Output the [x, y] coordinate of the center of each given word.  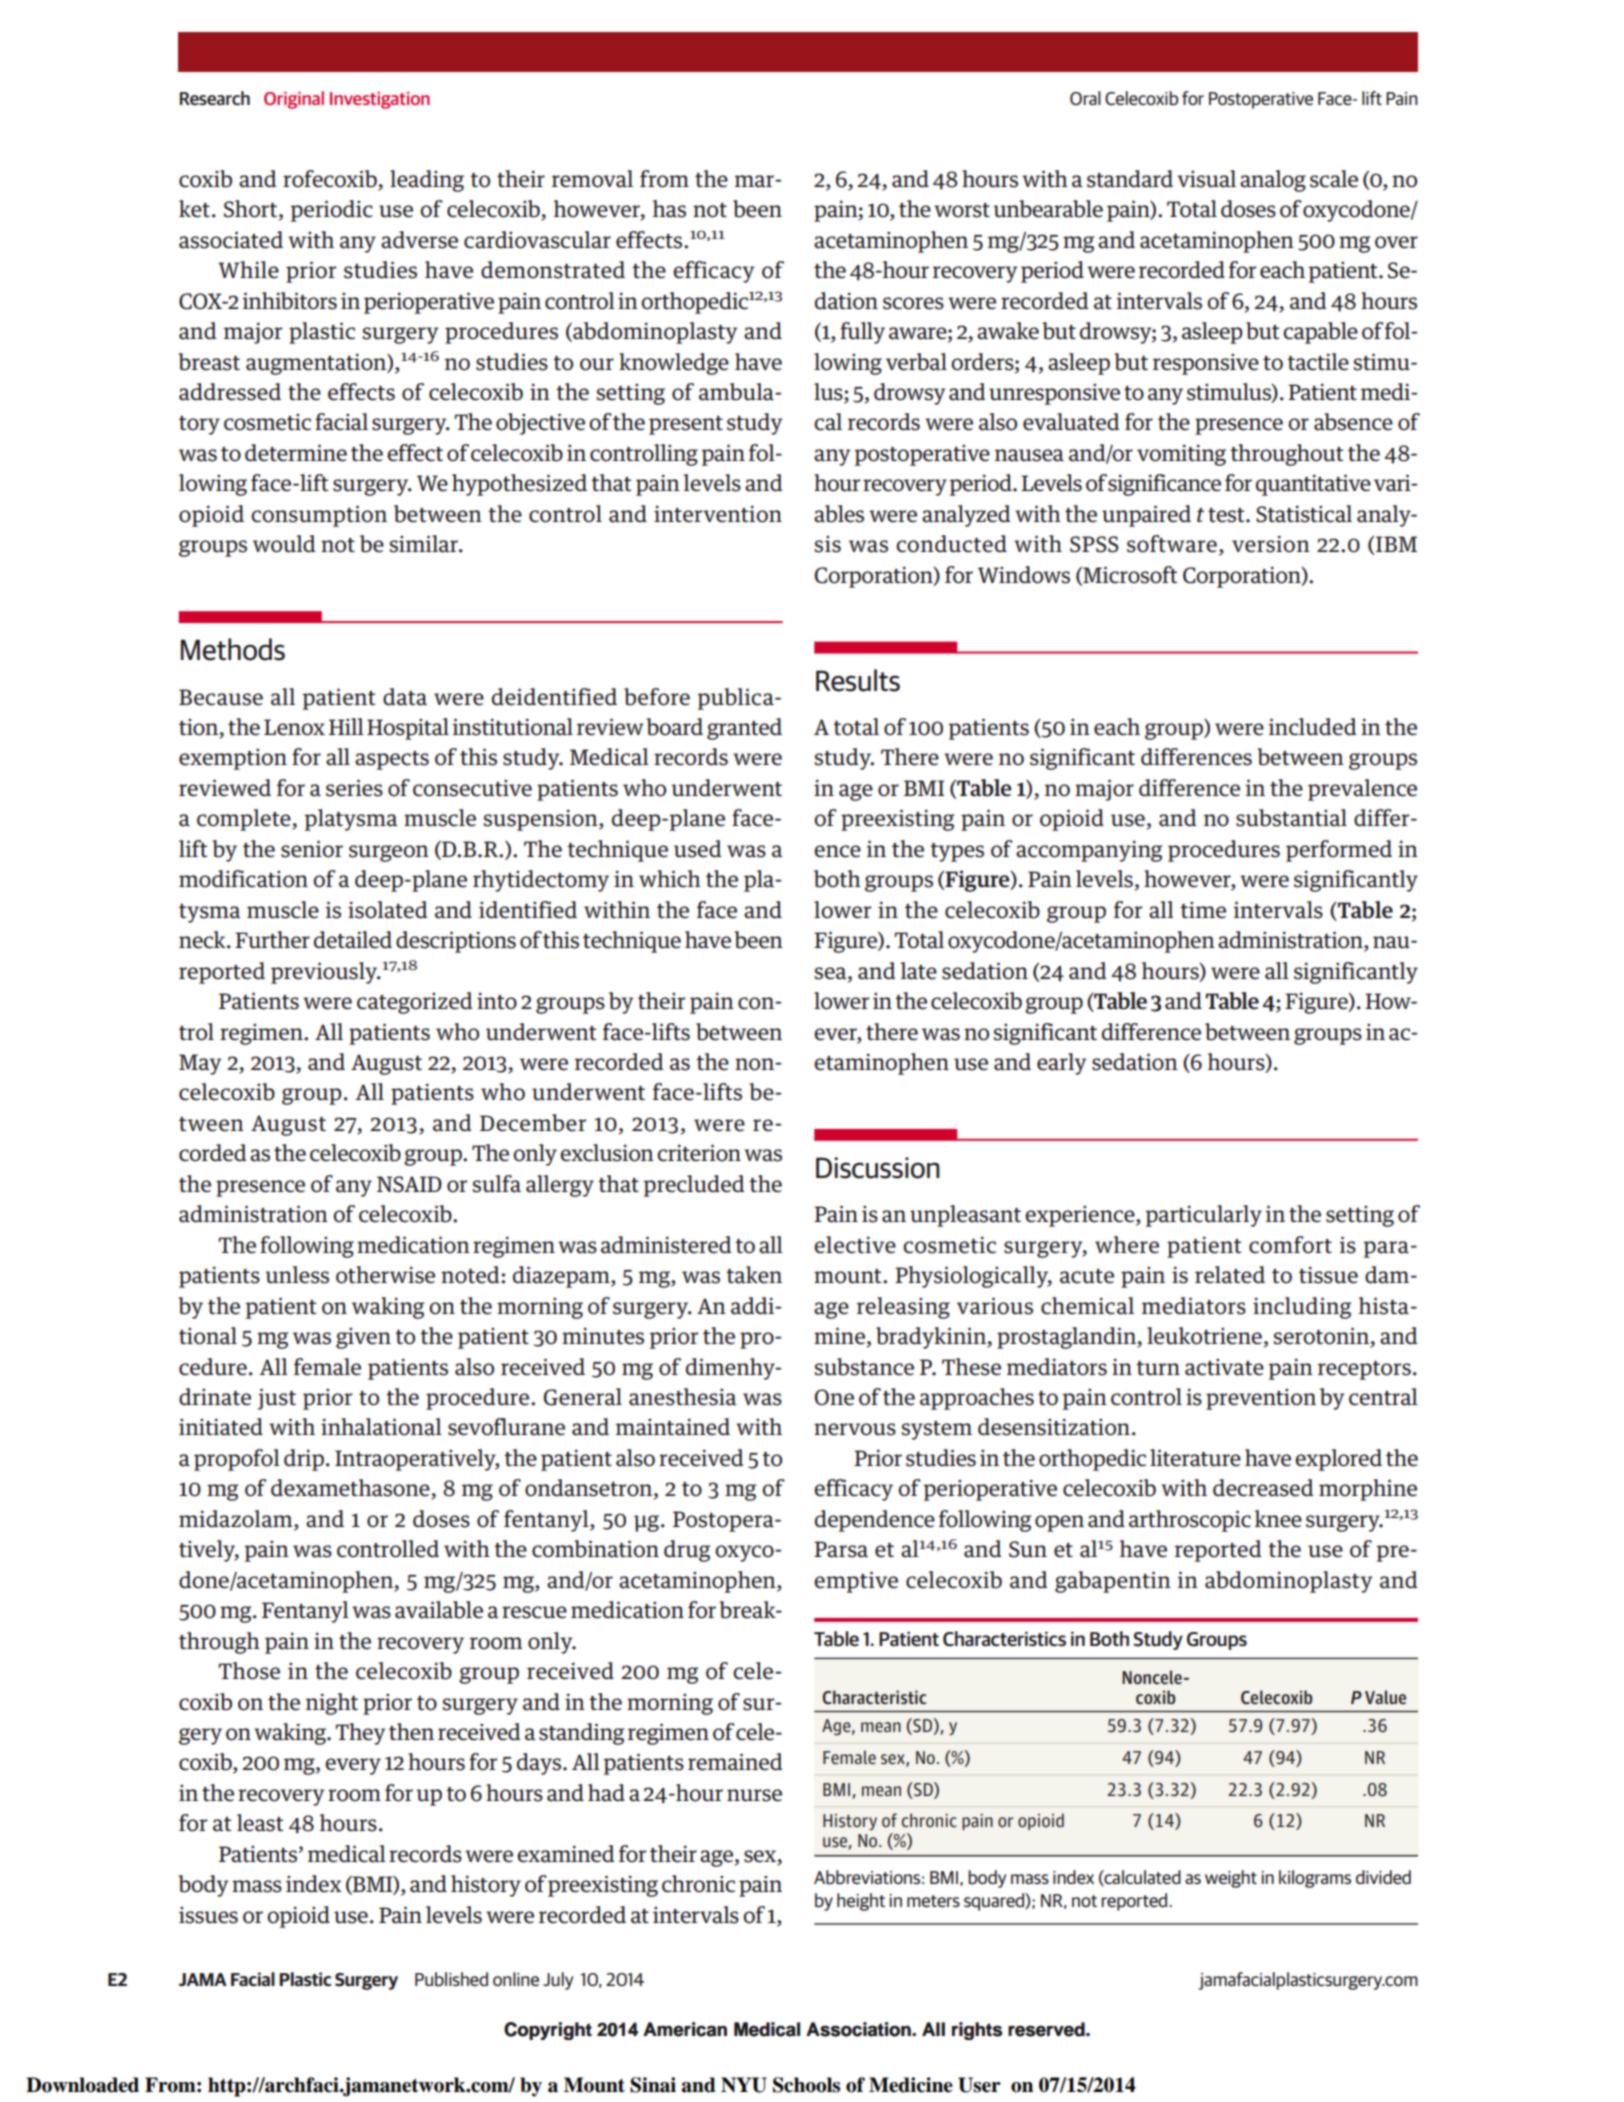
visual [1206, 179]
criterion [699, 1153]
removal [592, 179]
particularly [1203, 1216]
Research [215, 98]
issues [208, 1915]
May [200, 1064]
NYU [744, 2085]
